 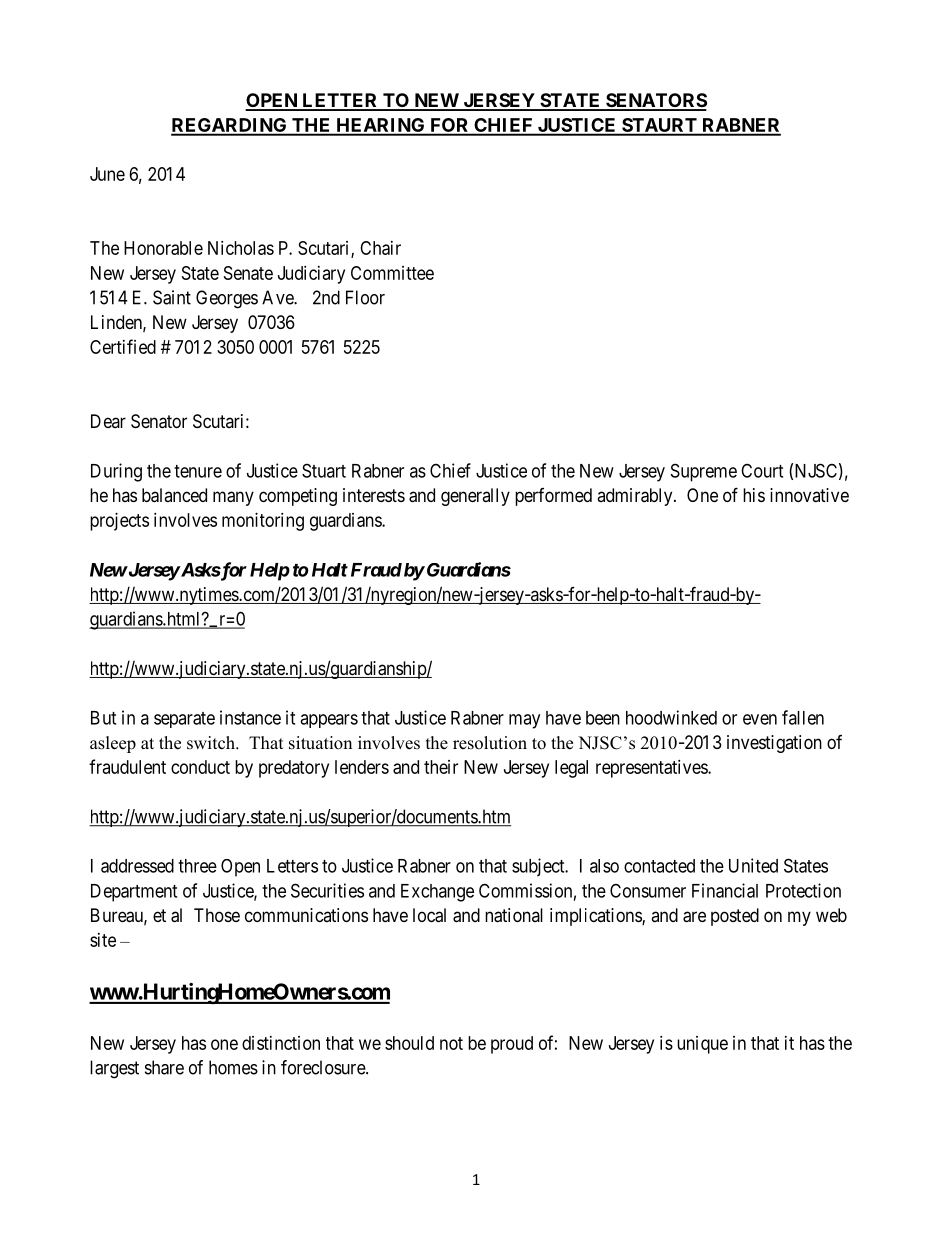 What do you see at coordinates (441, 767) in the page?
I see `their` at bounding box center [441, 767].
